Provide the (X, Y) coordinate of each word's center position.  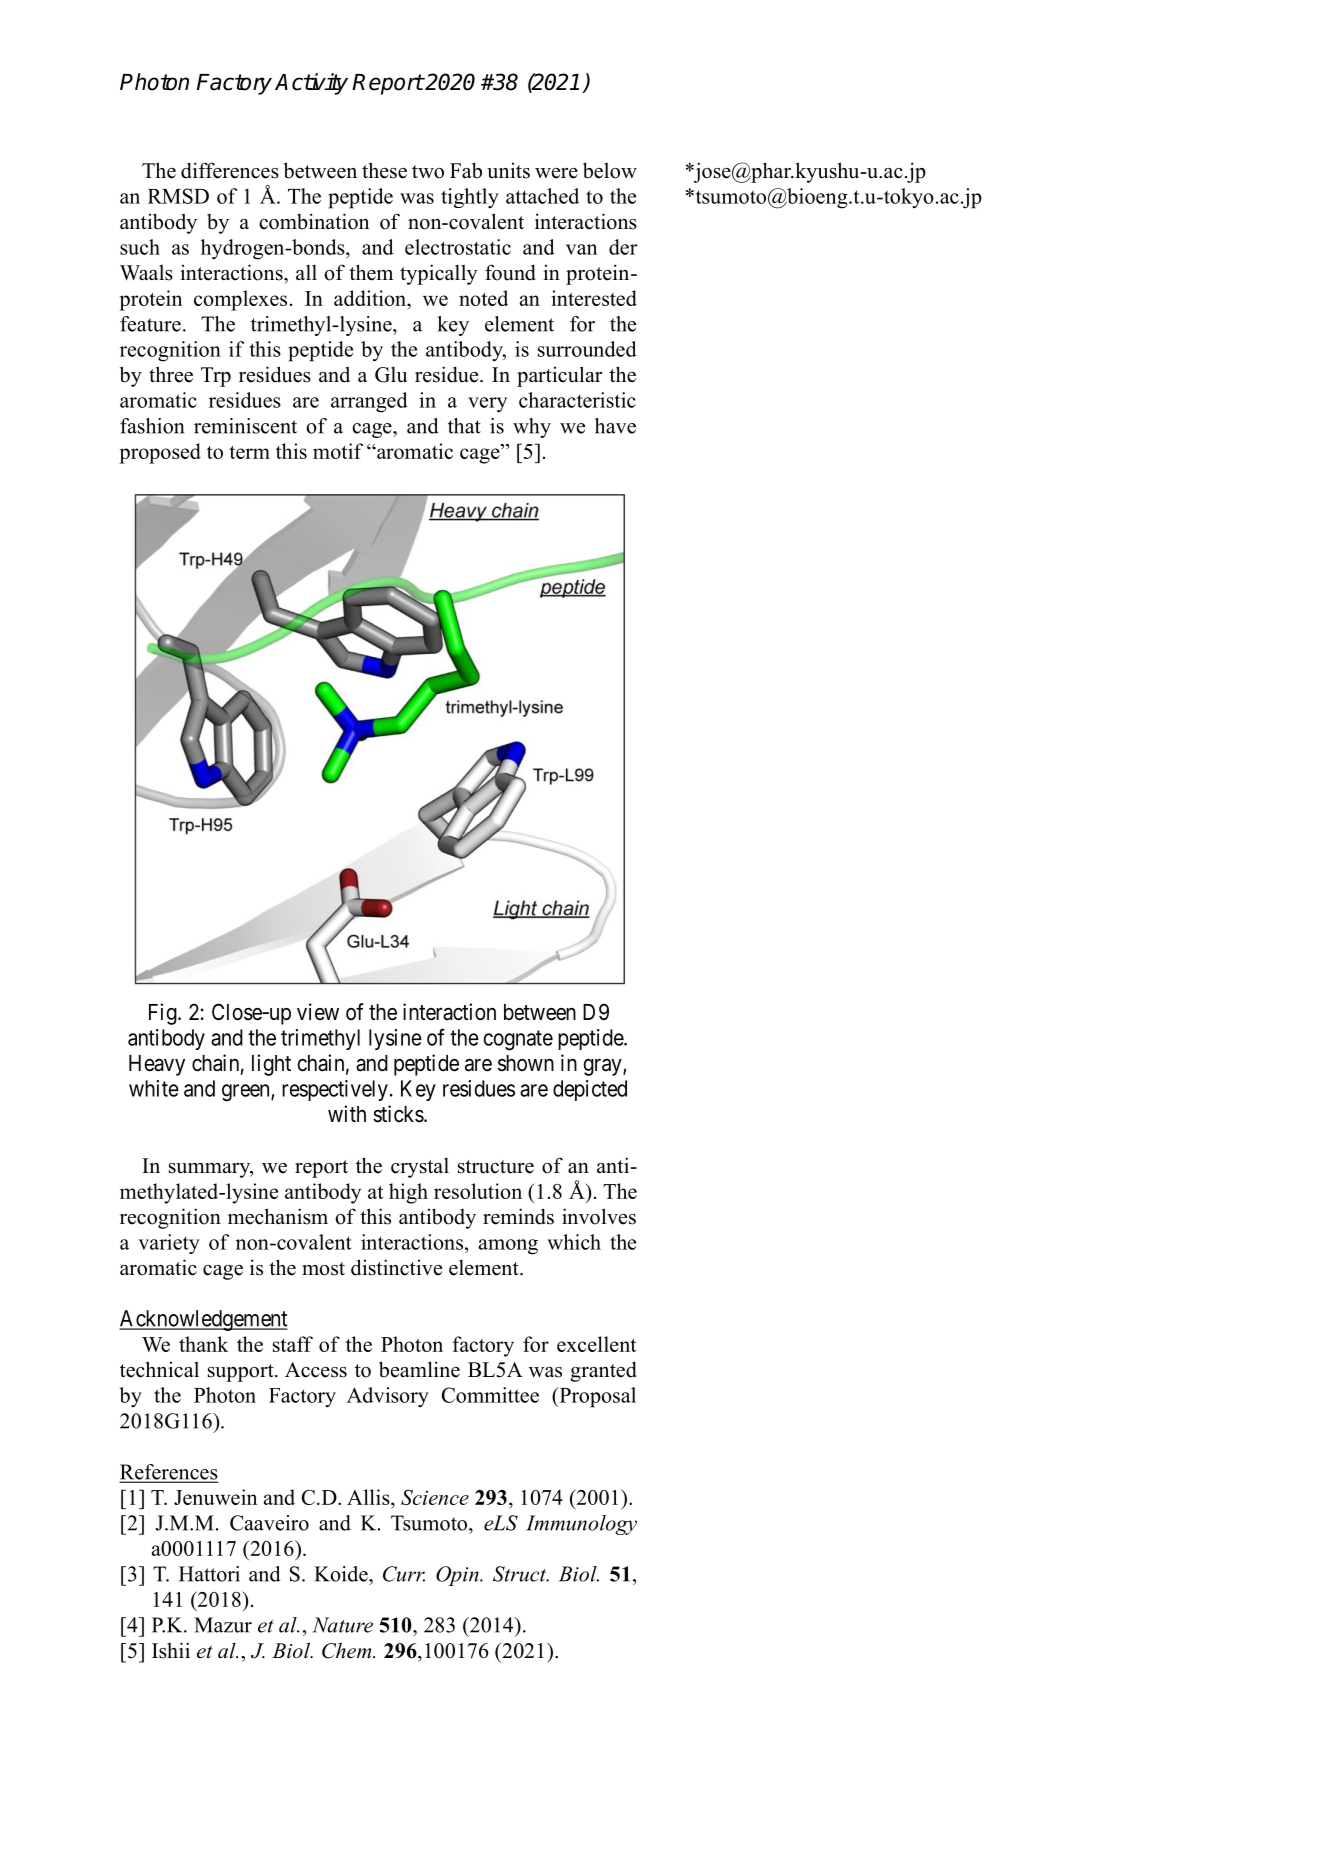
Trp (216, 377)
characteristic (577, 400)
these (384, 170)
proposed (160, 453)
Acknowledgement (203, 1320)
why (532, 428)
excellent (596, 1344)
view (318, 1012)
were (556, 173)
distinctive (396, 1267)
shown (526, 1063)
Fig (164, 1014)
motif (338, 451)
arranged (369, 402)
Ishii (171, 1650)
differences (230, 170)
